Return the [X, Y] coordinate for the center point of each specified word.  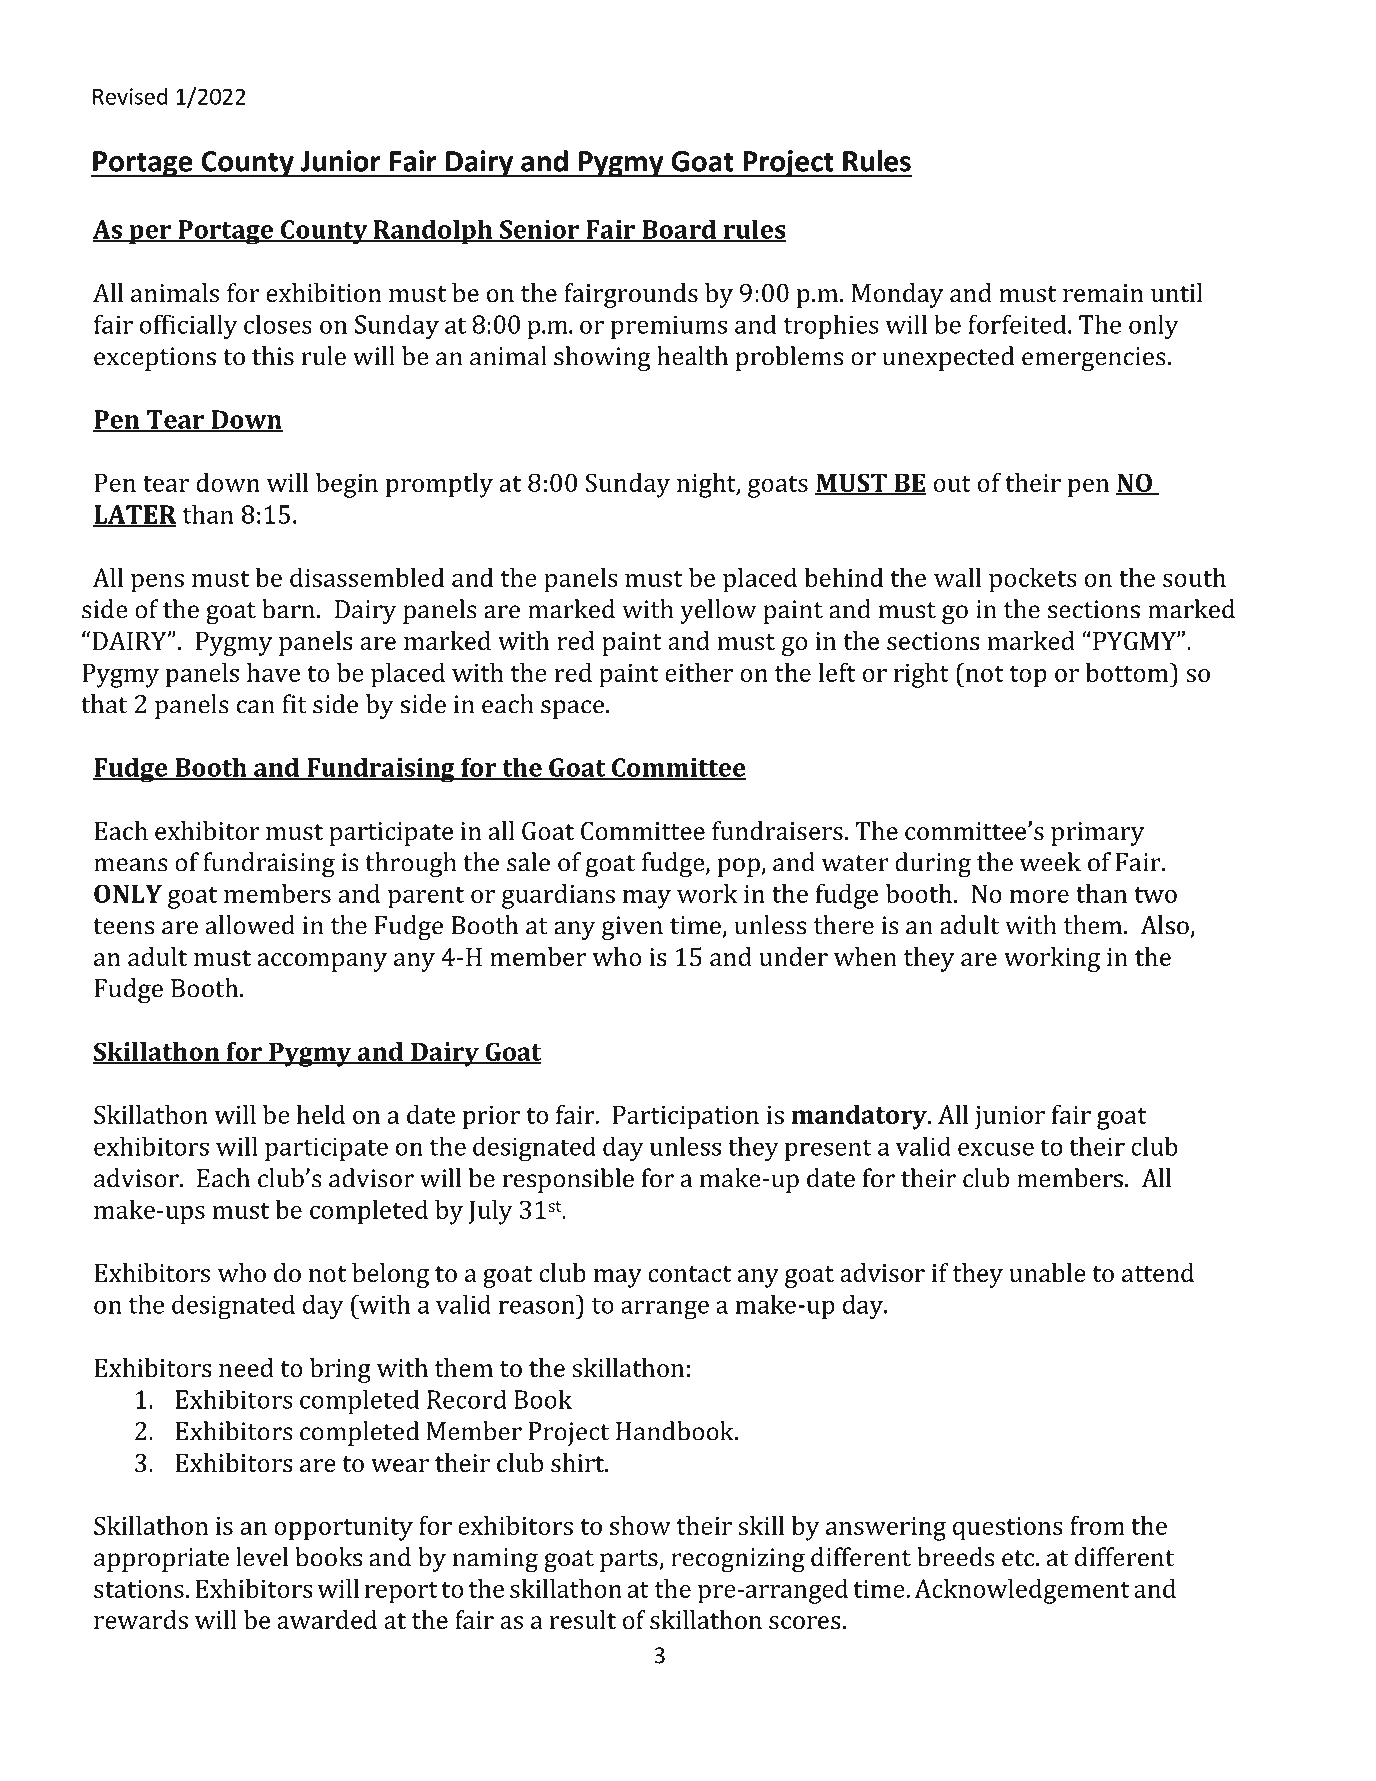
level [262, 1557]
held [321, 1114]
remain [1103, 293]
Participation [686, 1117]
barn [288, 609]
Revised [130, 96]
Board [679, 230]
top [1028, 677]
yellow [718, 611]
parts [630, 1561]
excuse [996, 1149]
